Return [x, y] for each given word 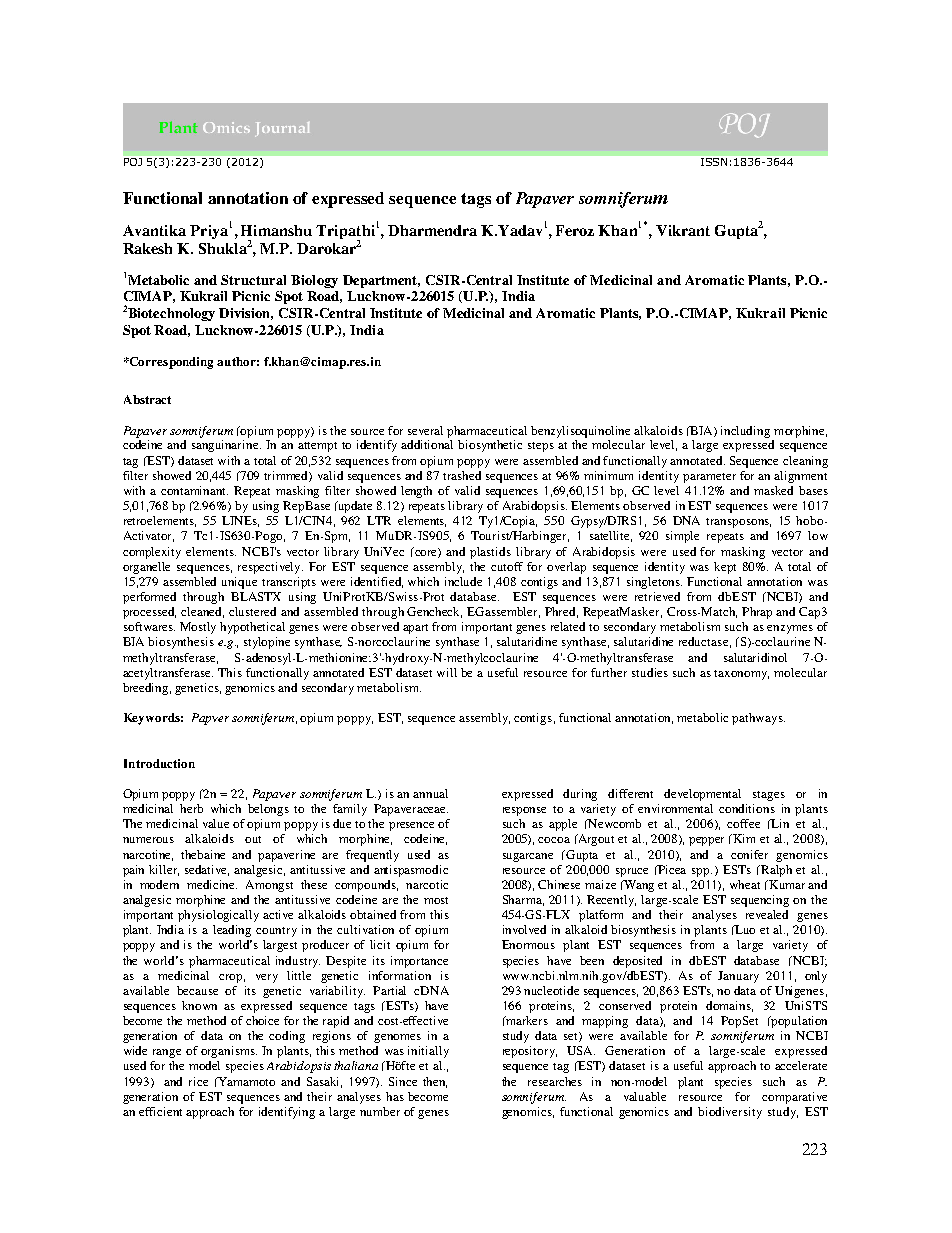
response [524, 811]
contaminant [194, 490]
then [435, 1082]
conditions [747, 808]
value [216, 823]
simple [682, 537]
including [745, 432]
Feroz [575, 230]
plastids [490, 553]
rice [198, 1081]
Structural [253, 280]
